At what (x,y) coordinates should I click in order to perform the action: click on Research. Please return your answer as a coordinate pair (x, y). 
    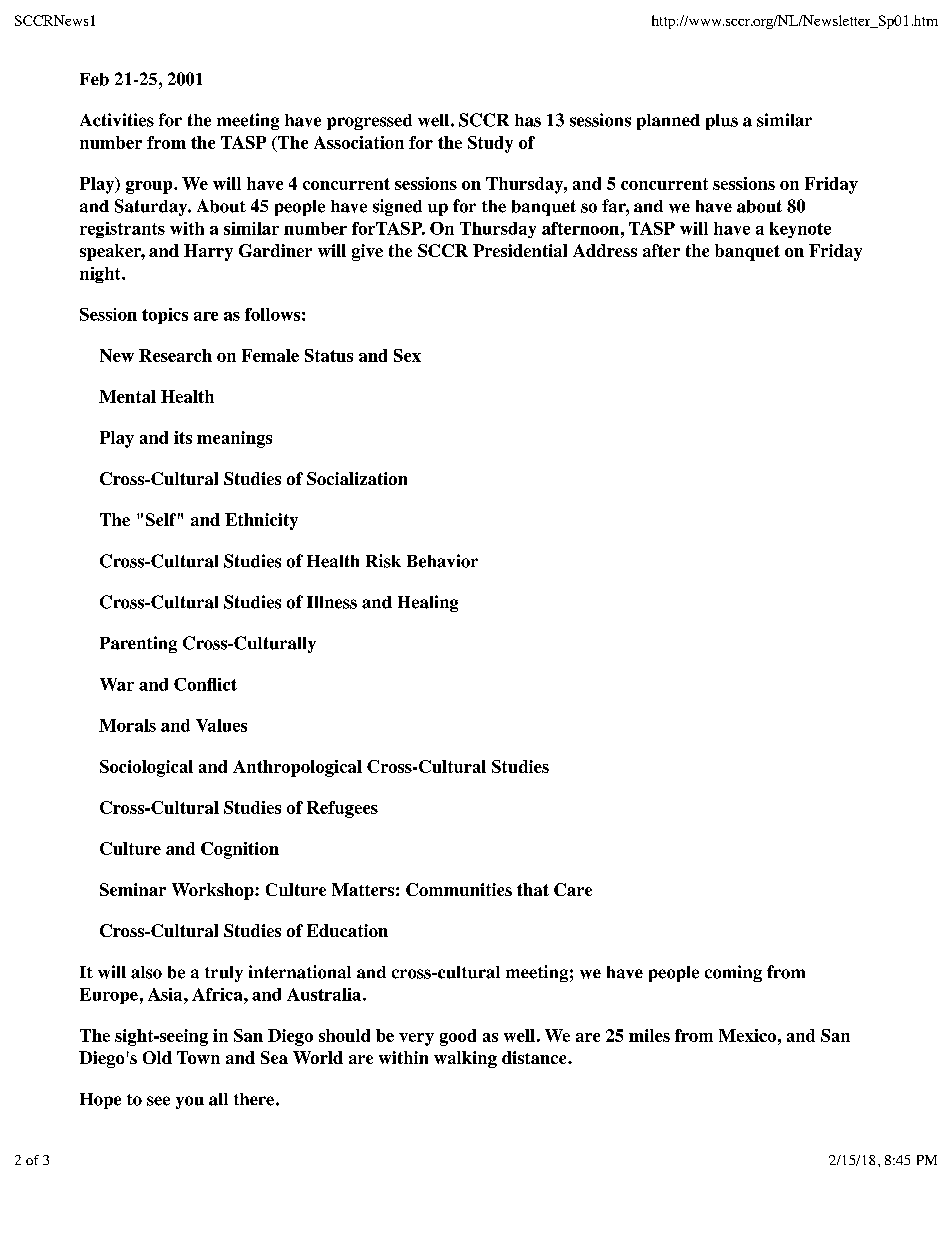
    Looking at the image, I should click on (175, 355).
